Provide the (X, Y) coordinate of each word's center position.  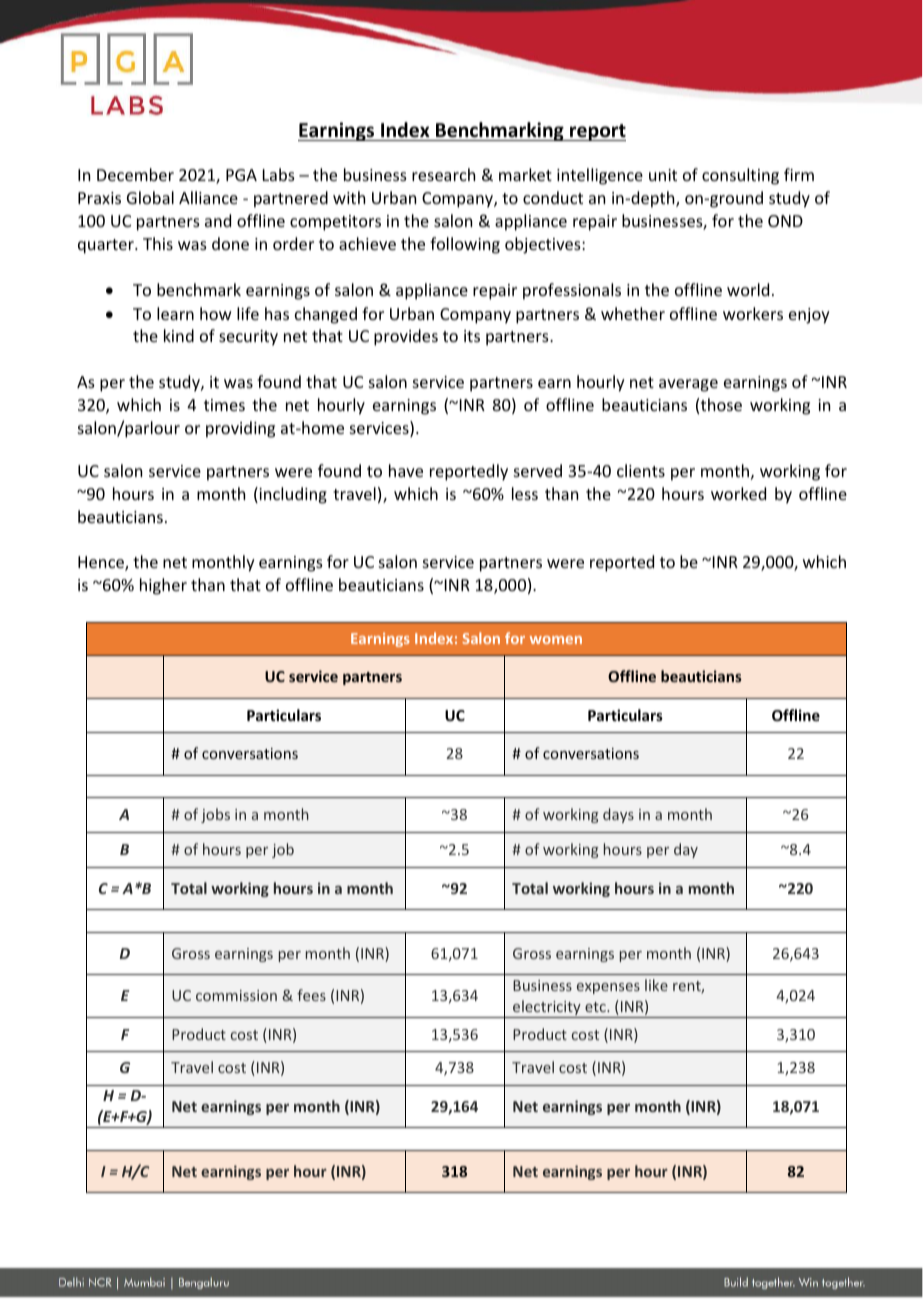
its (472, 336)
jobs (215, 815)
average (688, 385)
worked (738, 493)
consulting (740, 176)
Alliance (208, 197)
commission (236, 995)
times (224, 405)
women (556, 640)
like (656, 985)
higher (163, 586)
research (443, 174)
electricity (547, 1009)
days (618, 815)
